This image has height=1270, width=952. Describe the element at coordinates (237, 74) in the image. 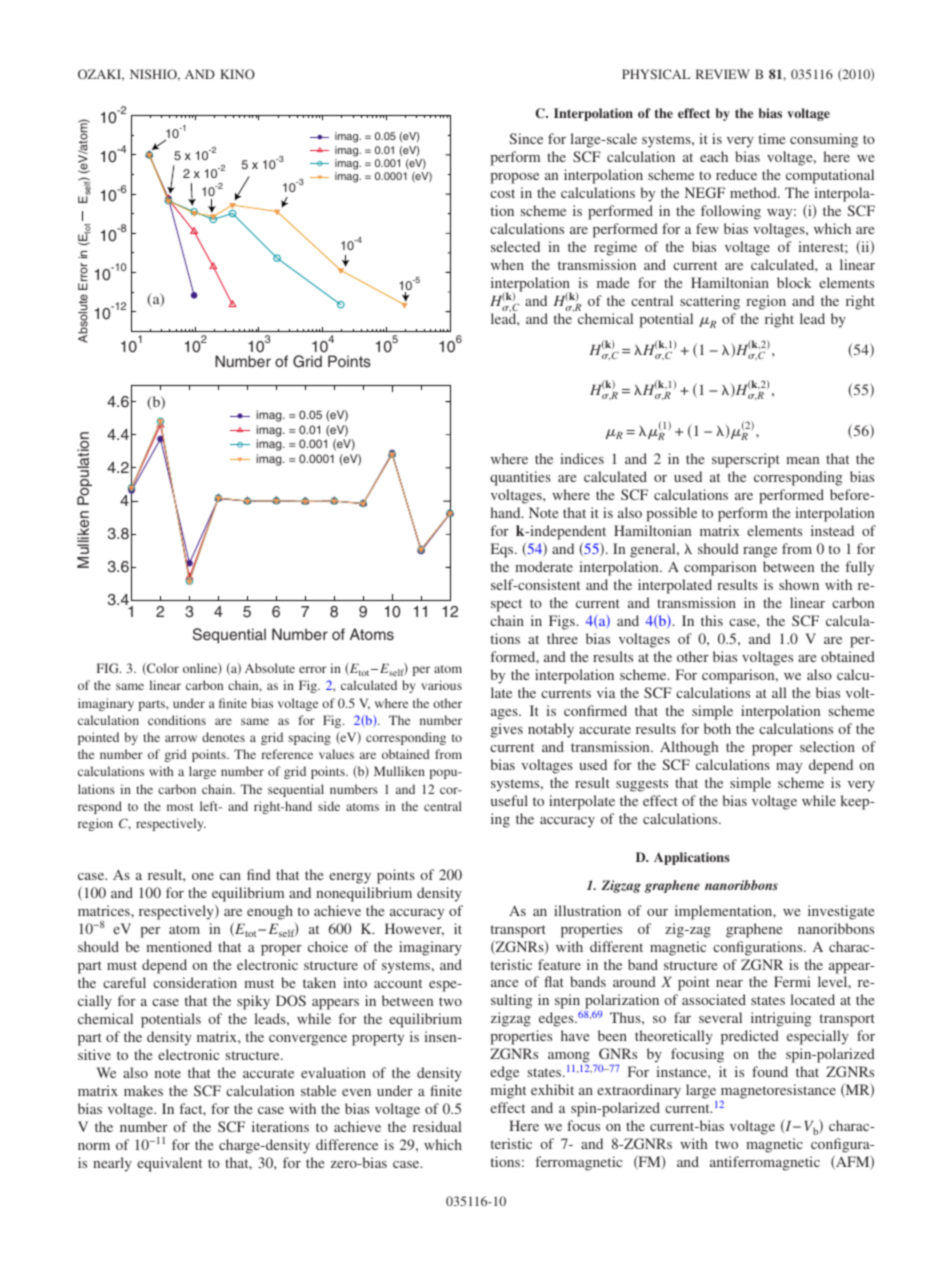

I see `KINO` at that location.
